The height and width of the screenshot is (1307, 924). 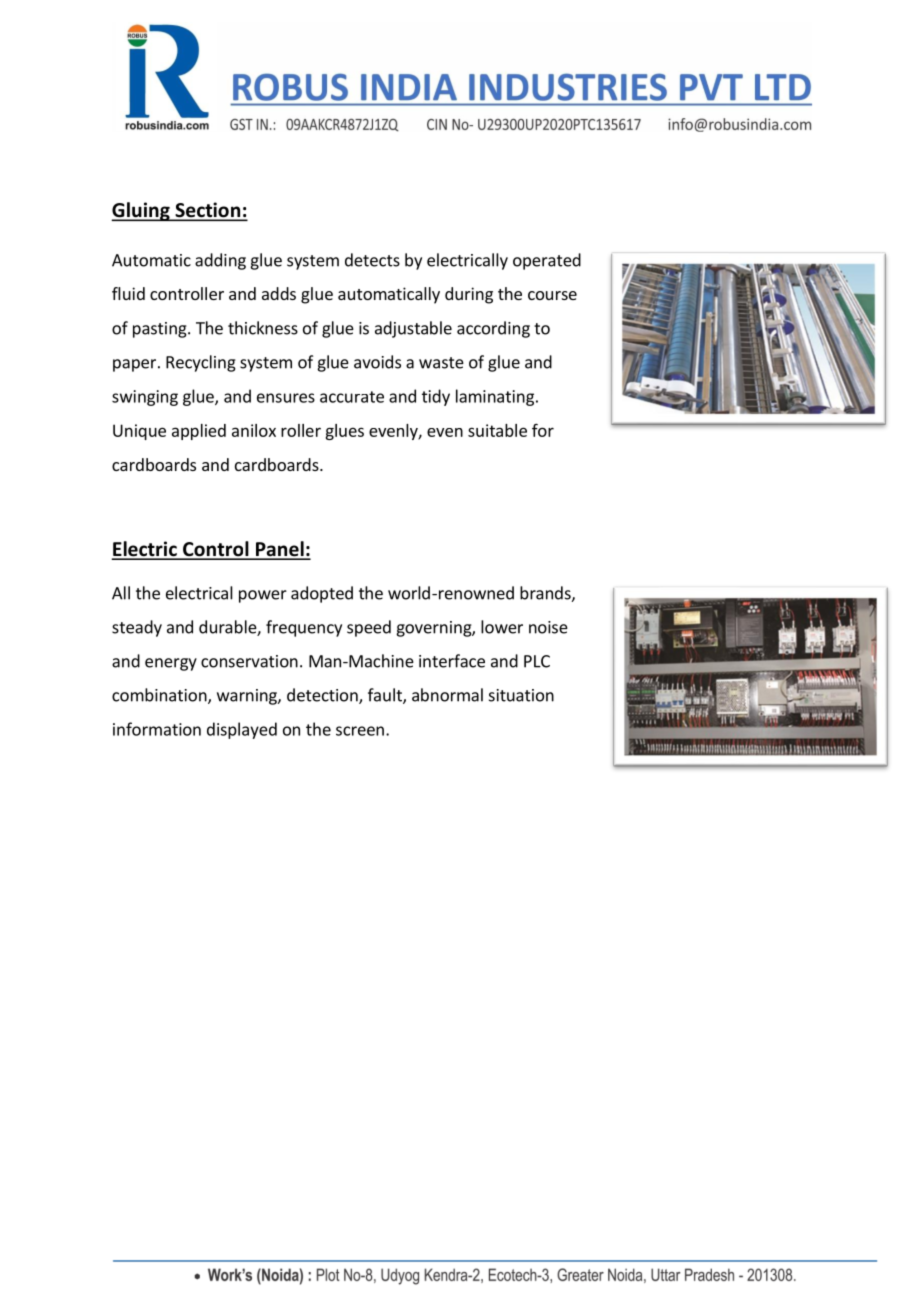 What do you see at coordinates (495, 397) in the screenshot?
I see `laminating` at bounding box center [495, 397].
